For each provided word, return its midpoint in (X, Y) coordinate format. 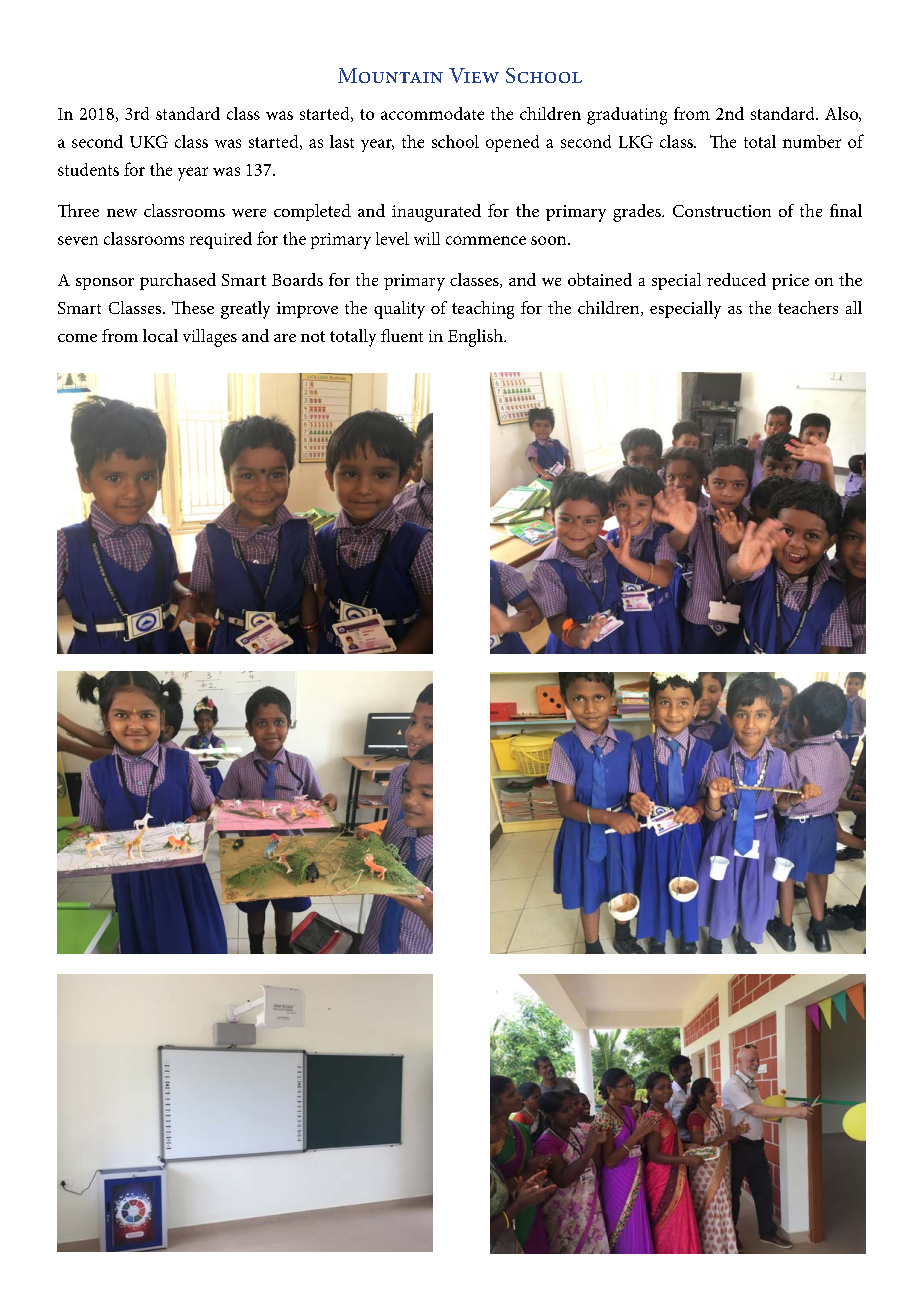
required (221, 240)
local (160, 335)
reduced (736, 279)
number (812, 141)
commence (486, 240)
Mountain (390, 75)
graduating (627, 116)
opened (512, 143)
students (88, 169)
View (474, 75)
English (476, 338)
